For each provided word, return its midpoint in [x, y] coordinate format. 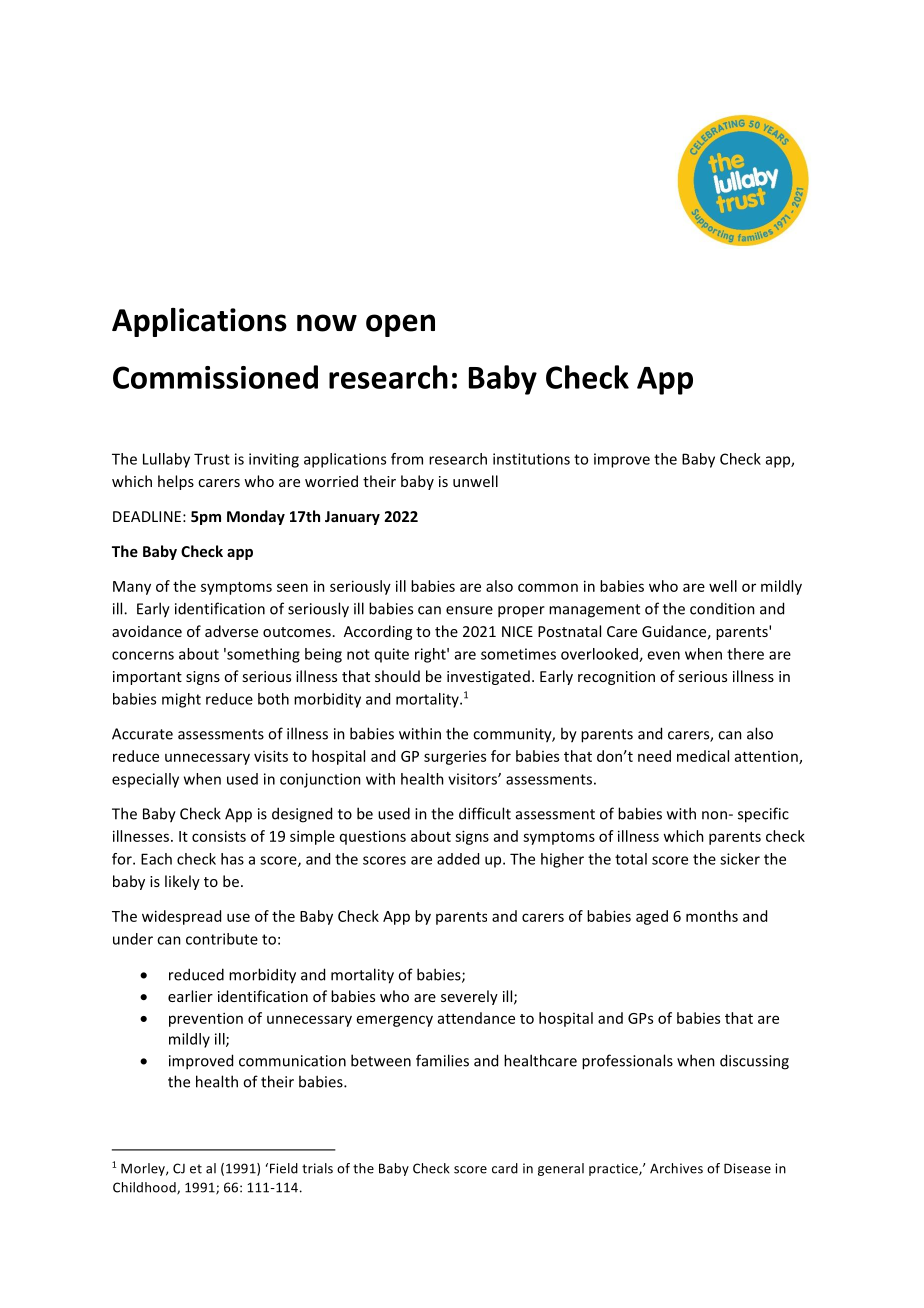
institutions [531, 459]
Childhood [145, 1188]
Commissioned [215, 377]
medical [703, 756]
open [400, 325]
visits [271, 756]
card [505, 1168]
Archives [676, 1168]
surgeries [455, 758]
